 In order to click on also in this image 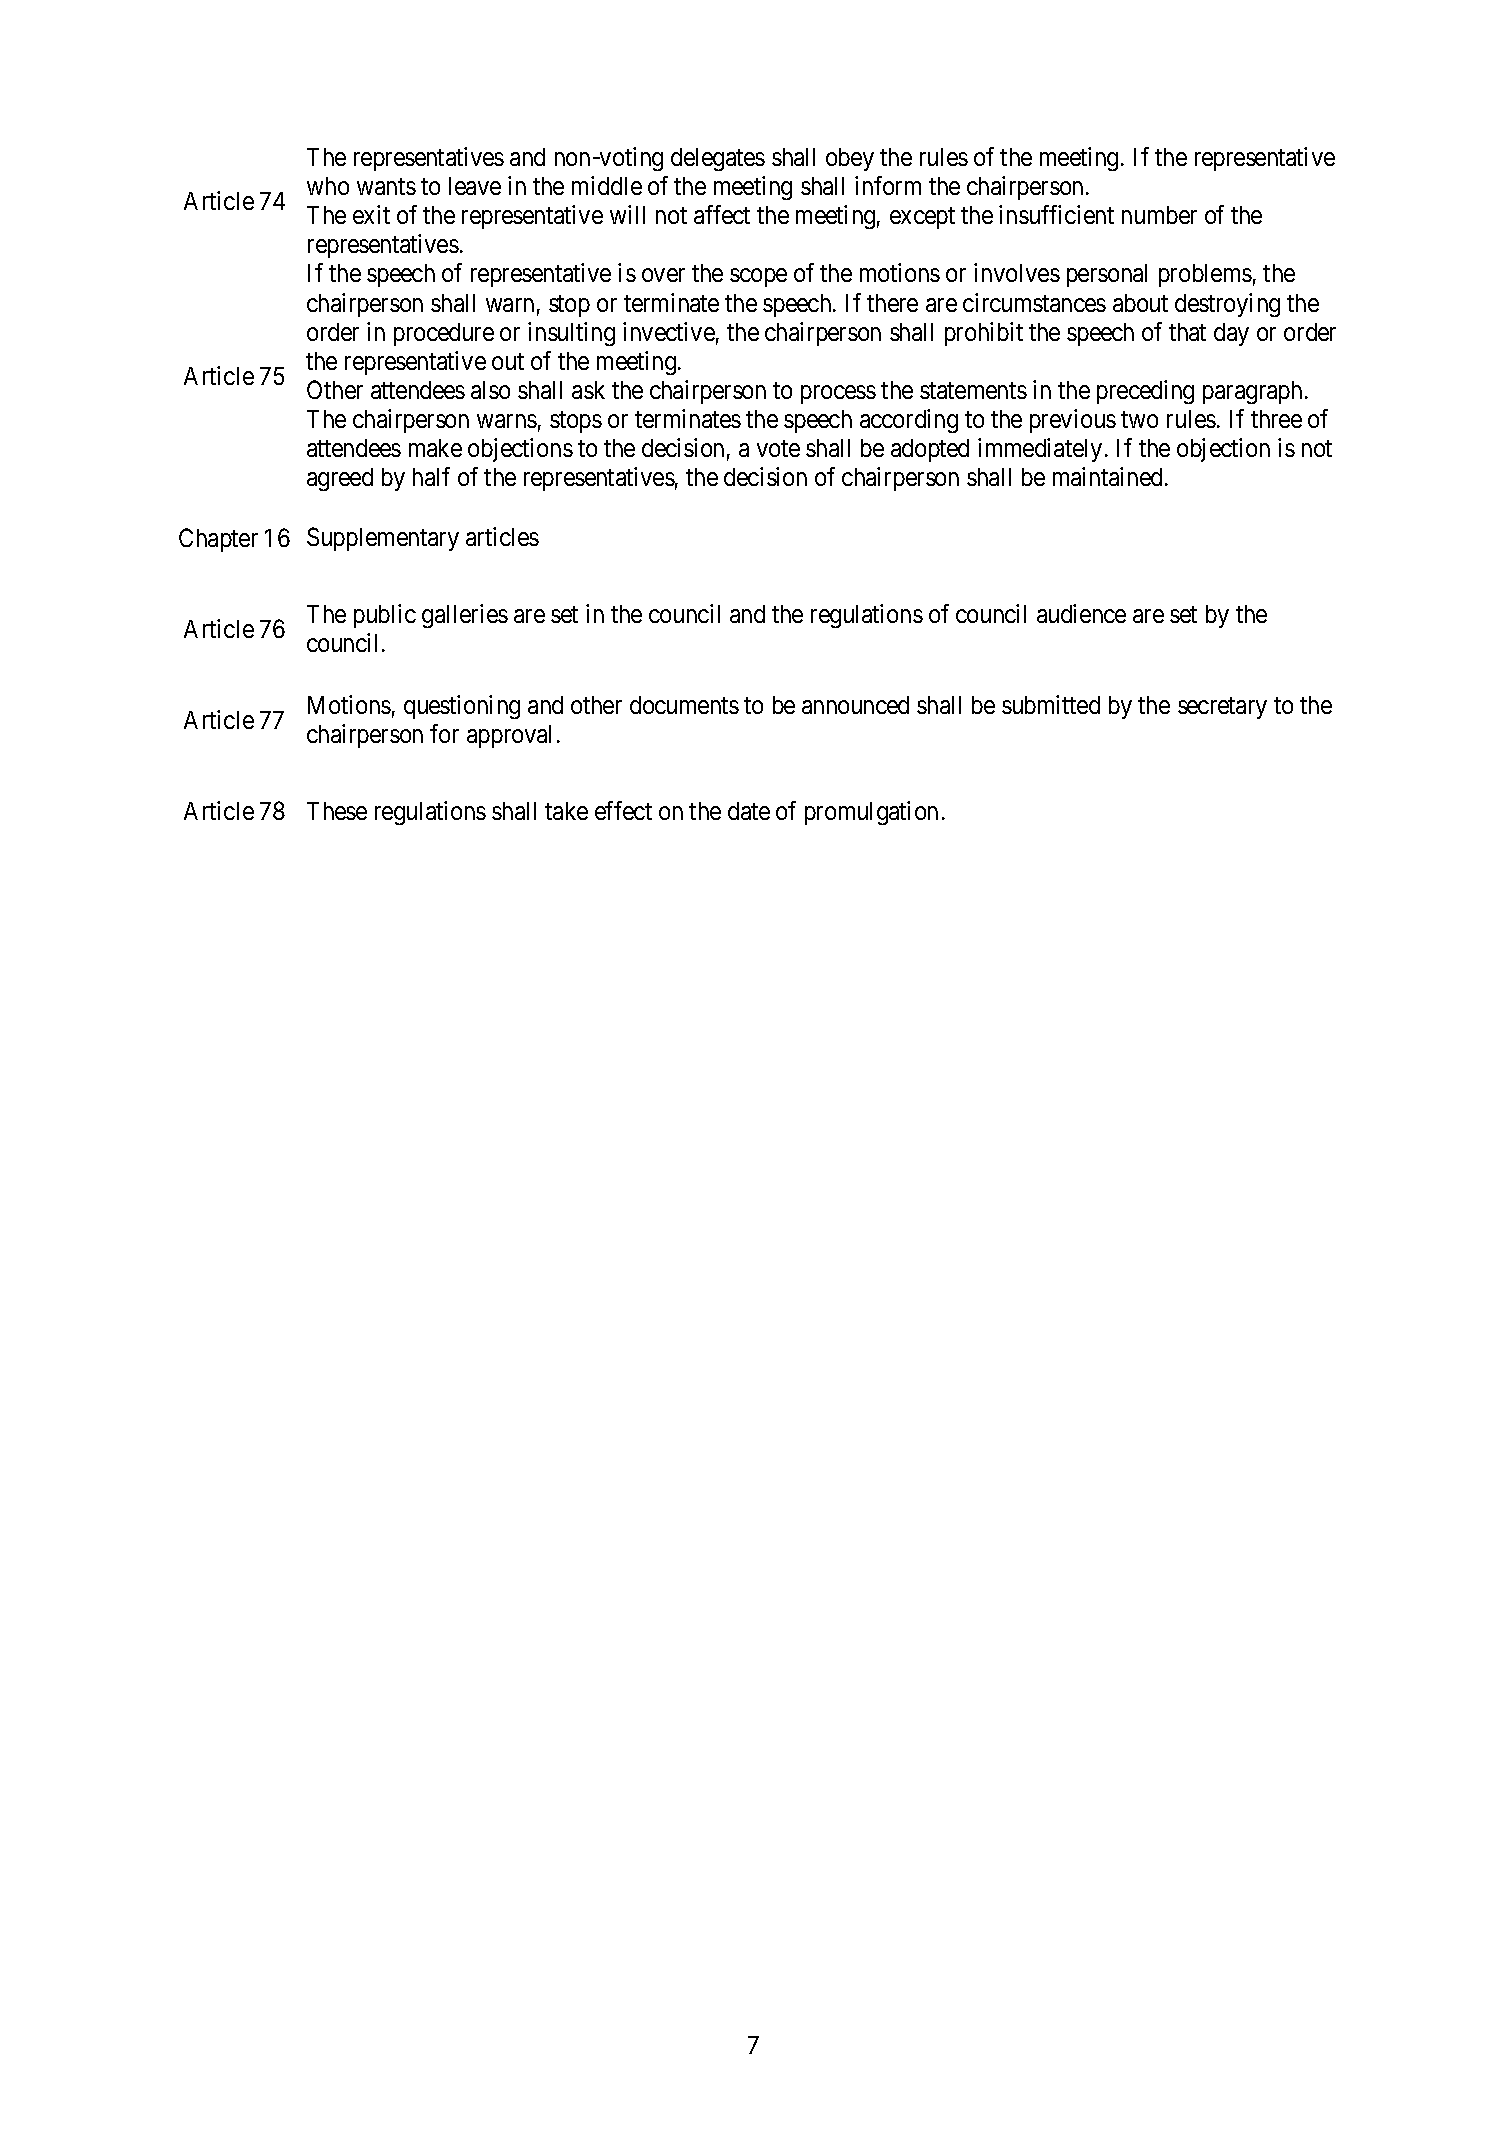, I will do `click(490, 390)`.
